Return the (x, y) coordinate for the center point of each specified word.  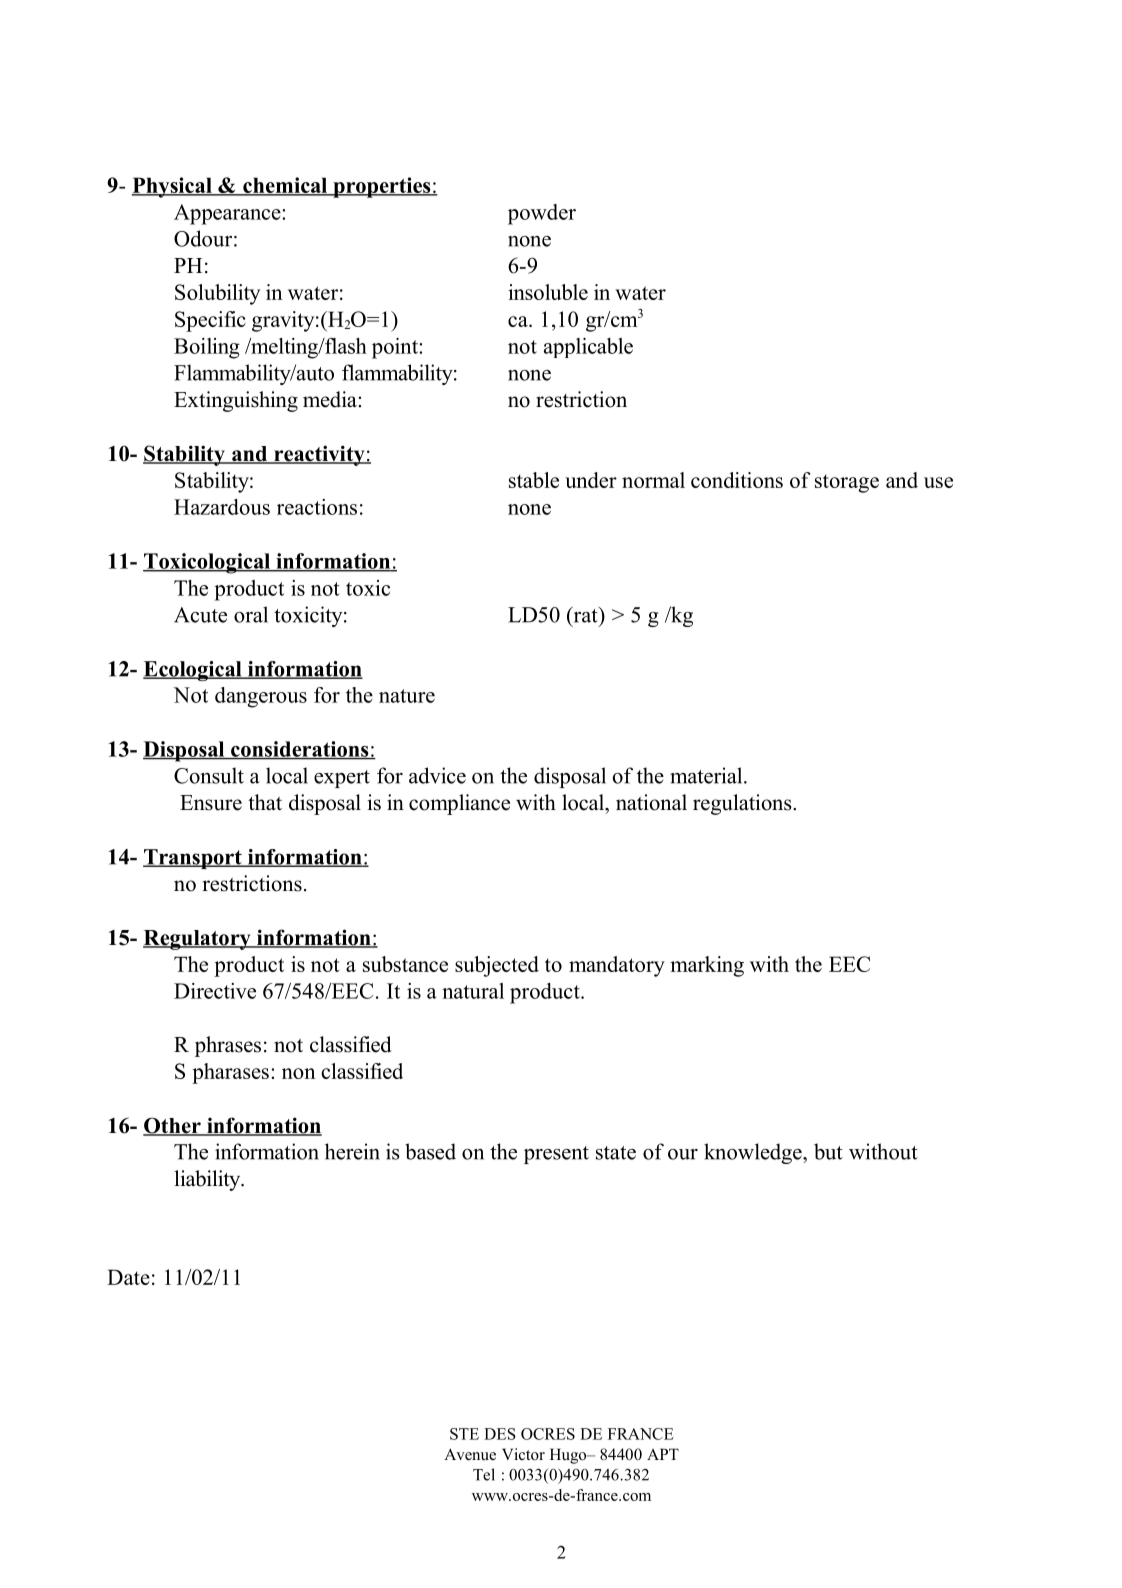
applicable (588, 348)
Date (128, 1277)
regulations (743, 804)
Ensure (211, 803)
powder (542, 214)
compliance (459, 804)
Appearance (228, 214)
